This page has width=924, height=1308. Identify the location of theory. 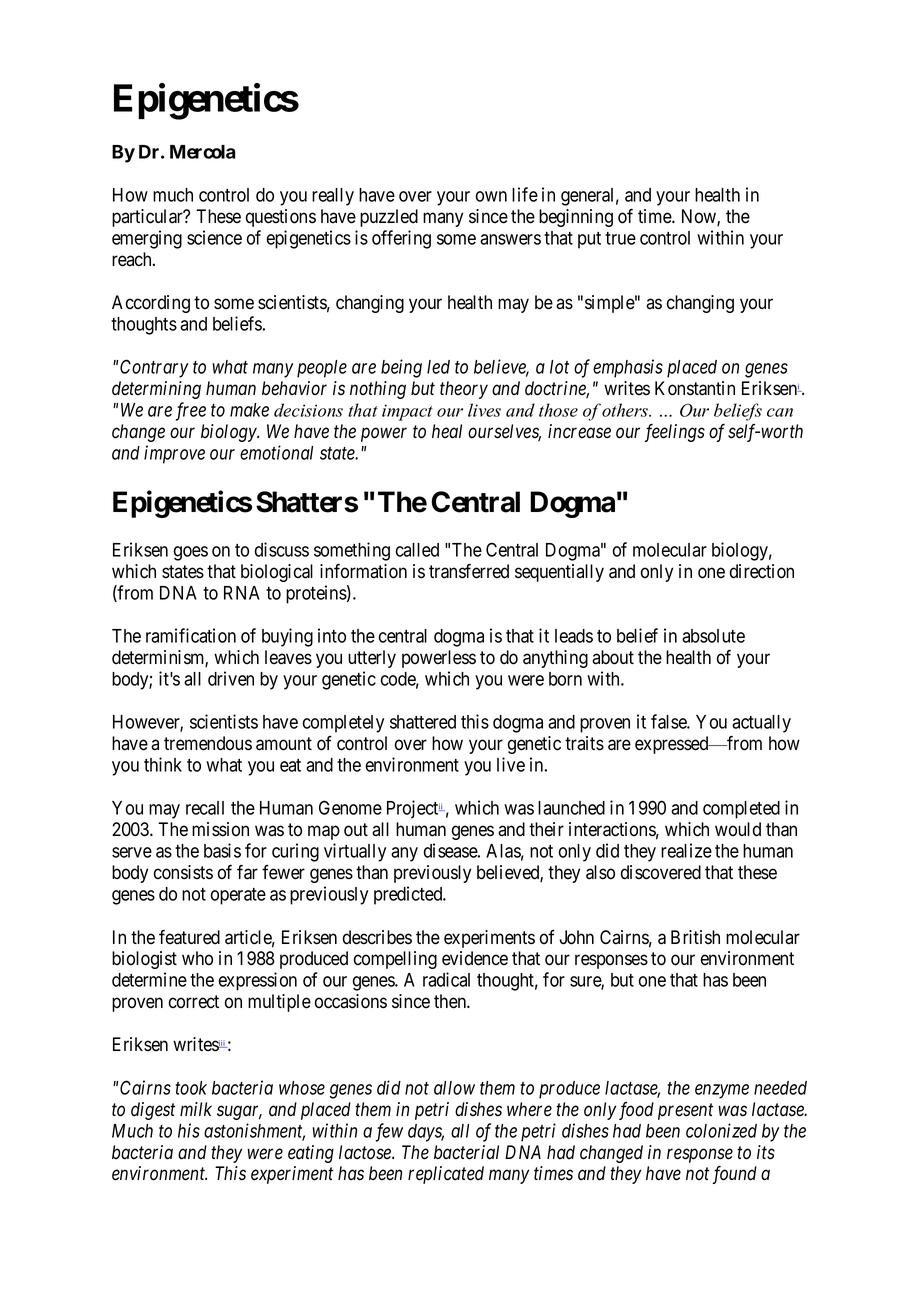
(464, 390).
